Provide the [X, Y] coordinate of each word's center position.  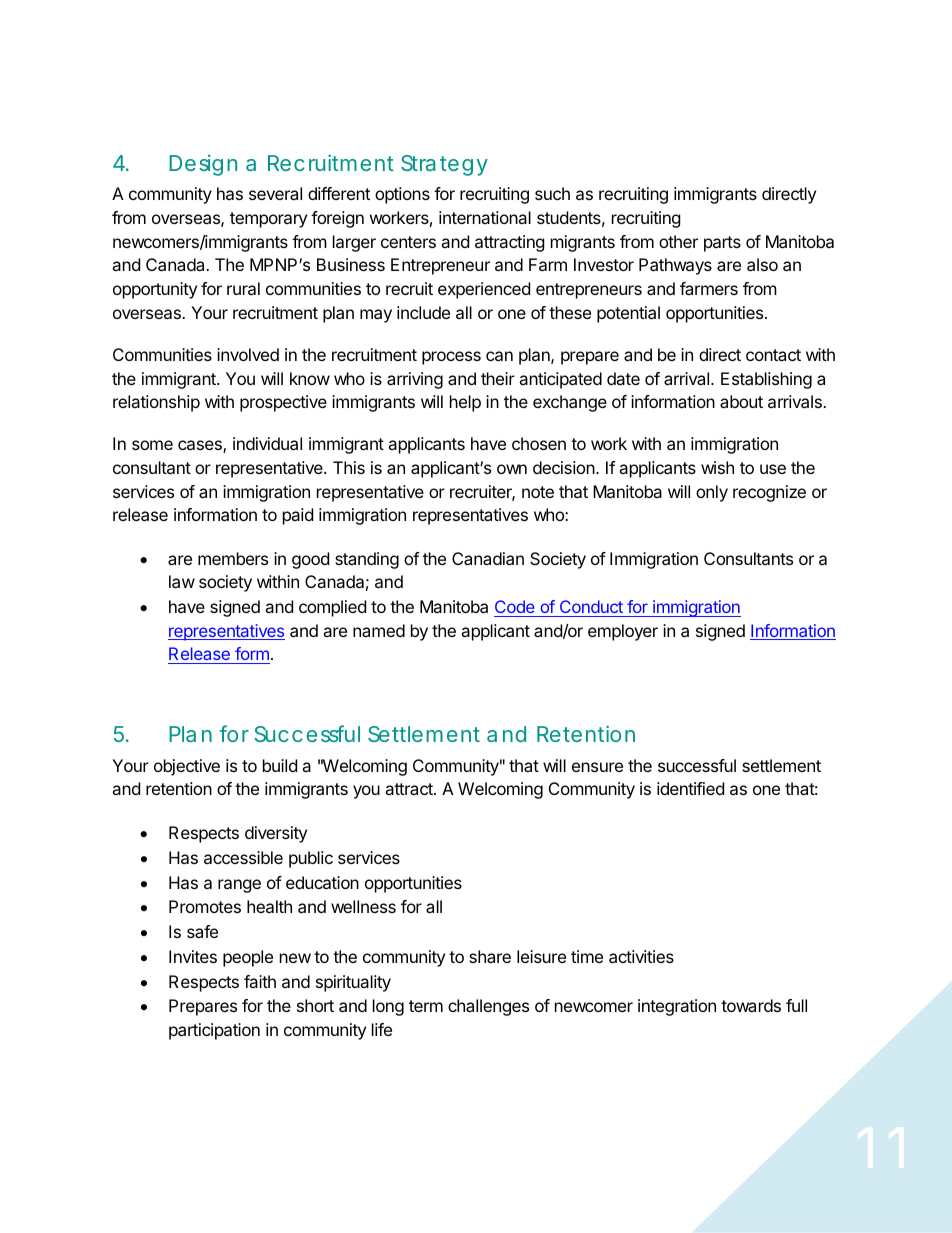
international [485, 217]
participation [214, 1031]
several [275, 193]
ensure [597, 767]
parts [722, 244]
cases [201, 446]
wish [717, 467]
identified [690, 788]
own [512, 469]
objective [187, 767]
